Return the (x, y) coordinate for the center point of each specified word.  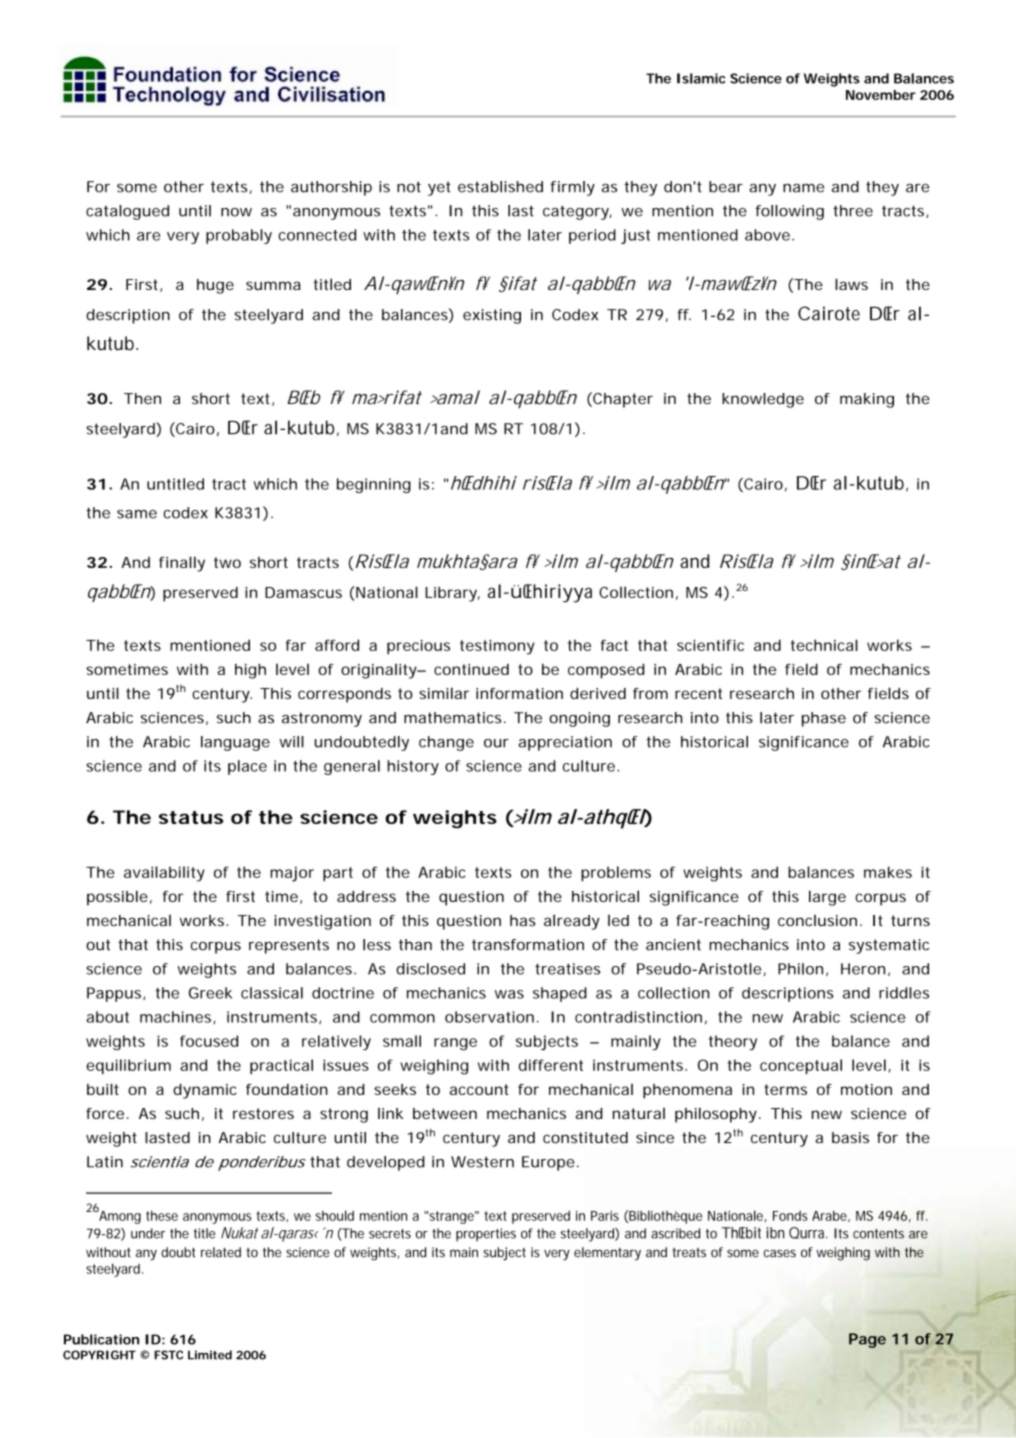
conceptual (801, 1066)
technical (824, 645)
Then (142, 398)
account (479, 1089)
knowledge (763, 400)
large (827, 898)
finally (182, 564)
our (496, 743)
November (881, 95)
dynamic (205, 1091)
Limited (210, 1355)
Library (452, 594)
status (191, 817)
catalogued (127, 212)
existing (492, 316)
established (500, 187)
